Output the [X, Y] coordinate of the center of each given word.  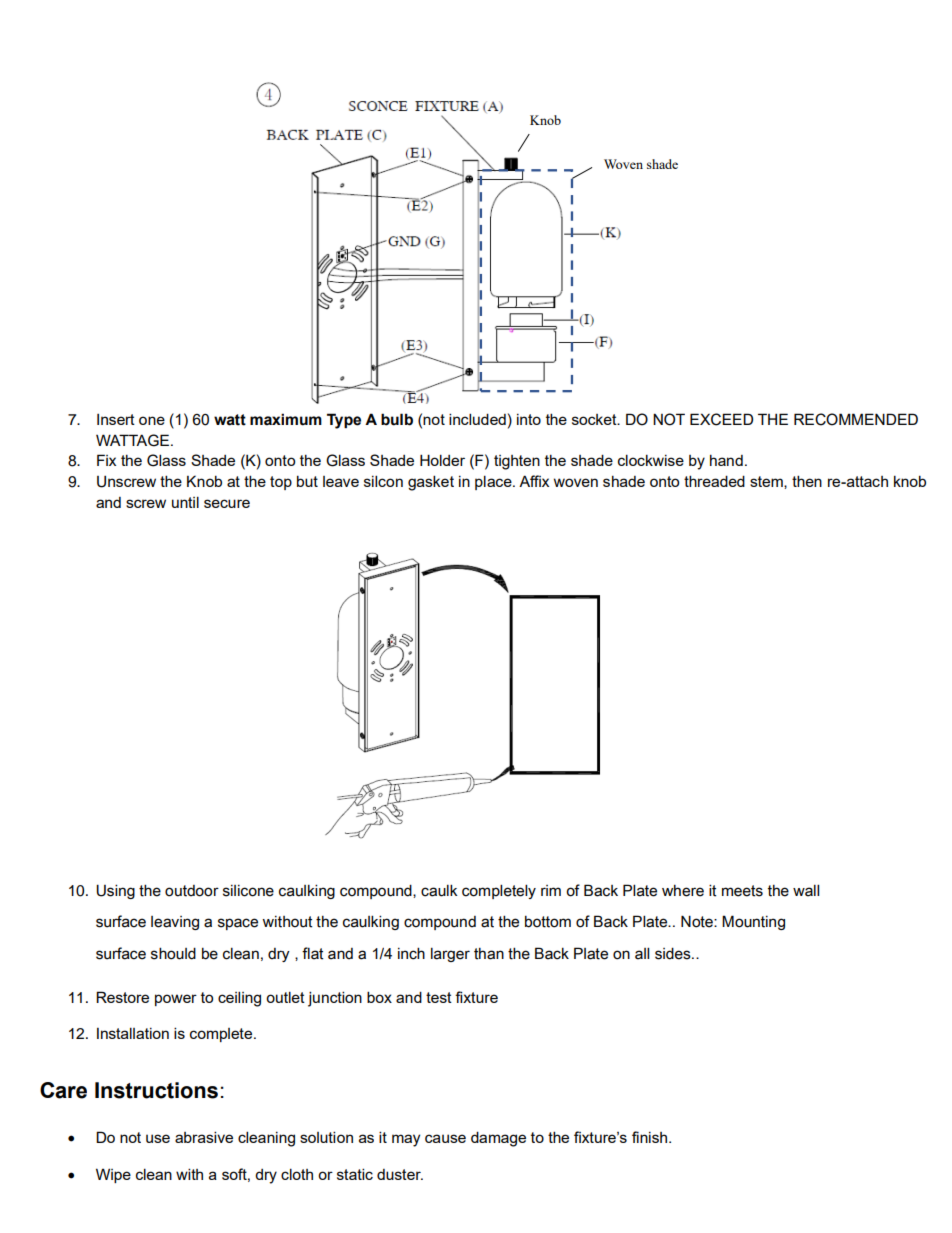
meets [742, 891]
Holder [442, 460]
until [185, 502]
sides [674, 953]
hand [726, 460]
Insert [116, 419]
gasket [431, 483]
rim [551, 890]
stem [767, 482]
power [176, 1000]
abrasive [204, 1137]
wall [806, 890]
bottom [548, 922]
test [439, 997]
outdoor [192, 891]
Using [115, 891]
